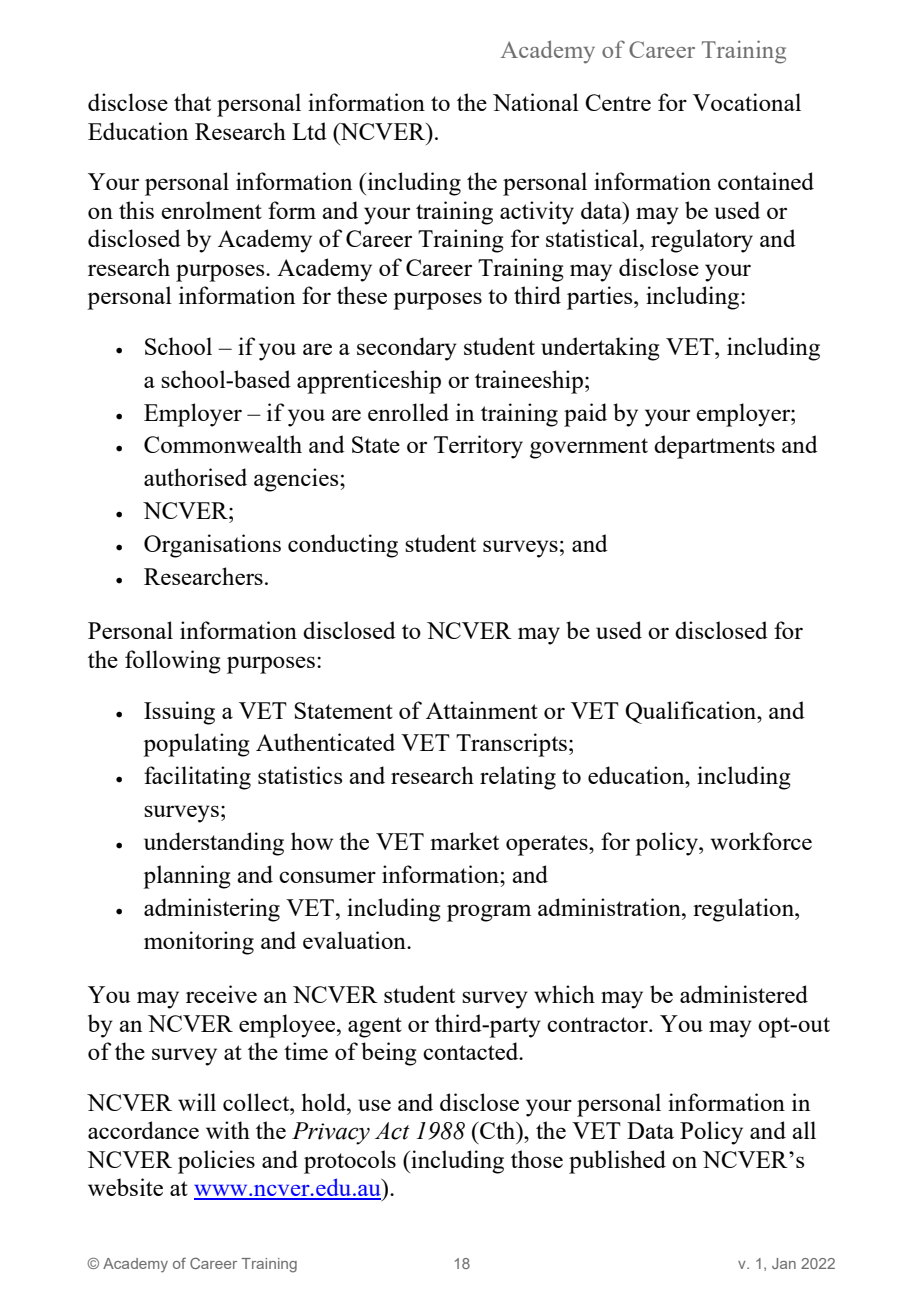  I want to click on Attainment, so click(482, 710).
